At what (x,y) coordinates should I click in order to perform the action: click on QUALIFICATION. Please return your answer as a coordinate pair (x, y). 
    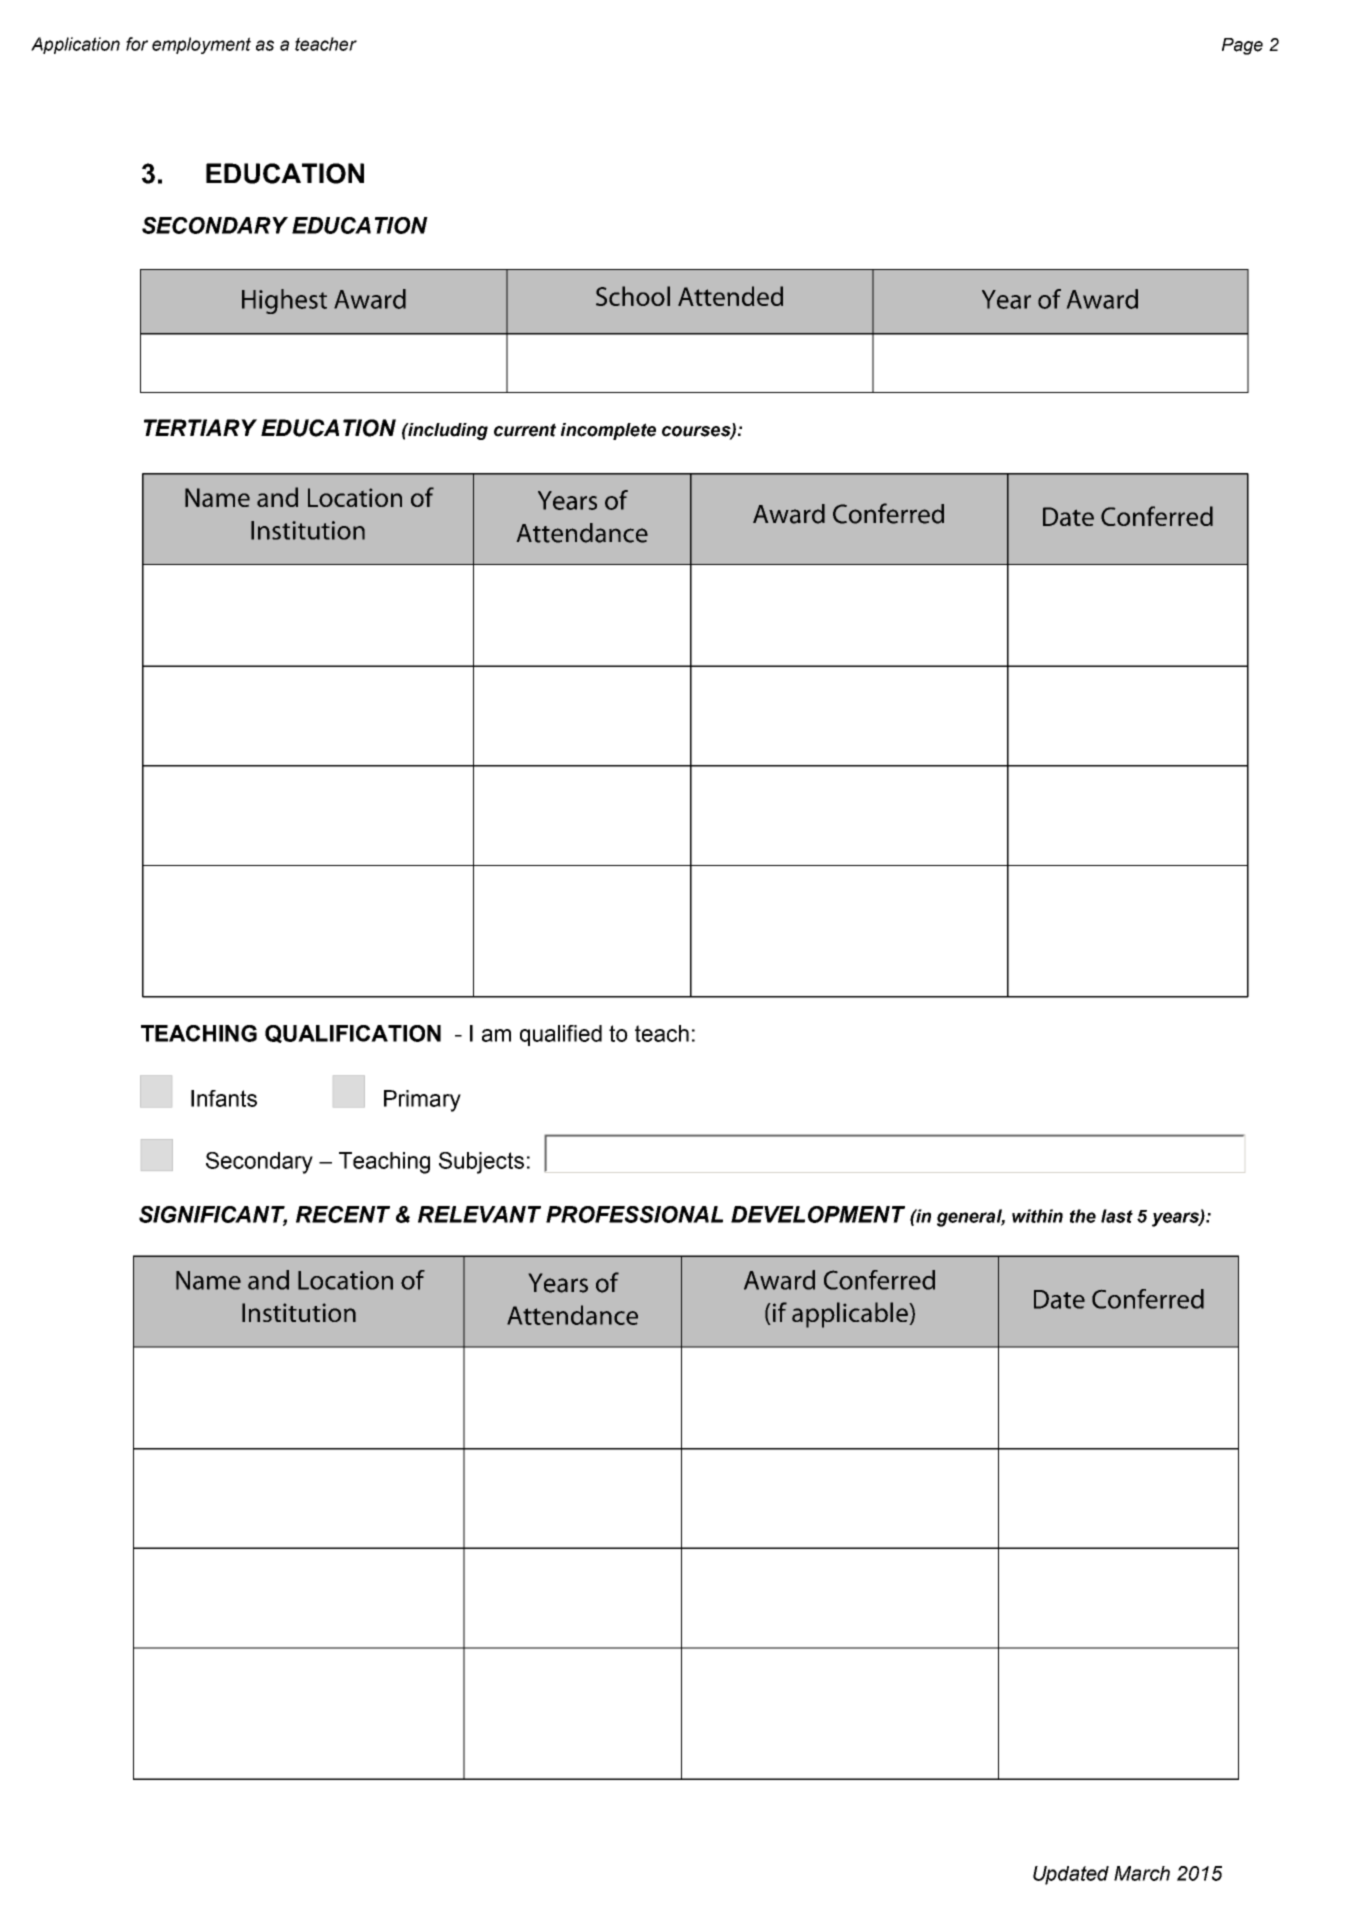
    Looking at the image, I should click on (353, 1034).
